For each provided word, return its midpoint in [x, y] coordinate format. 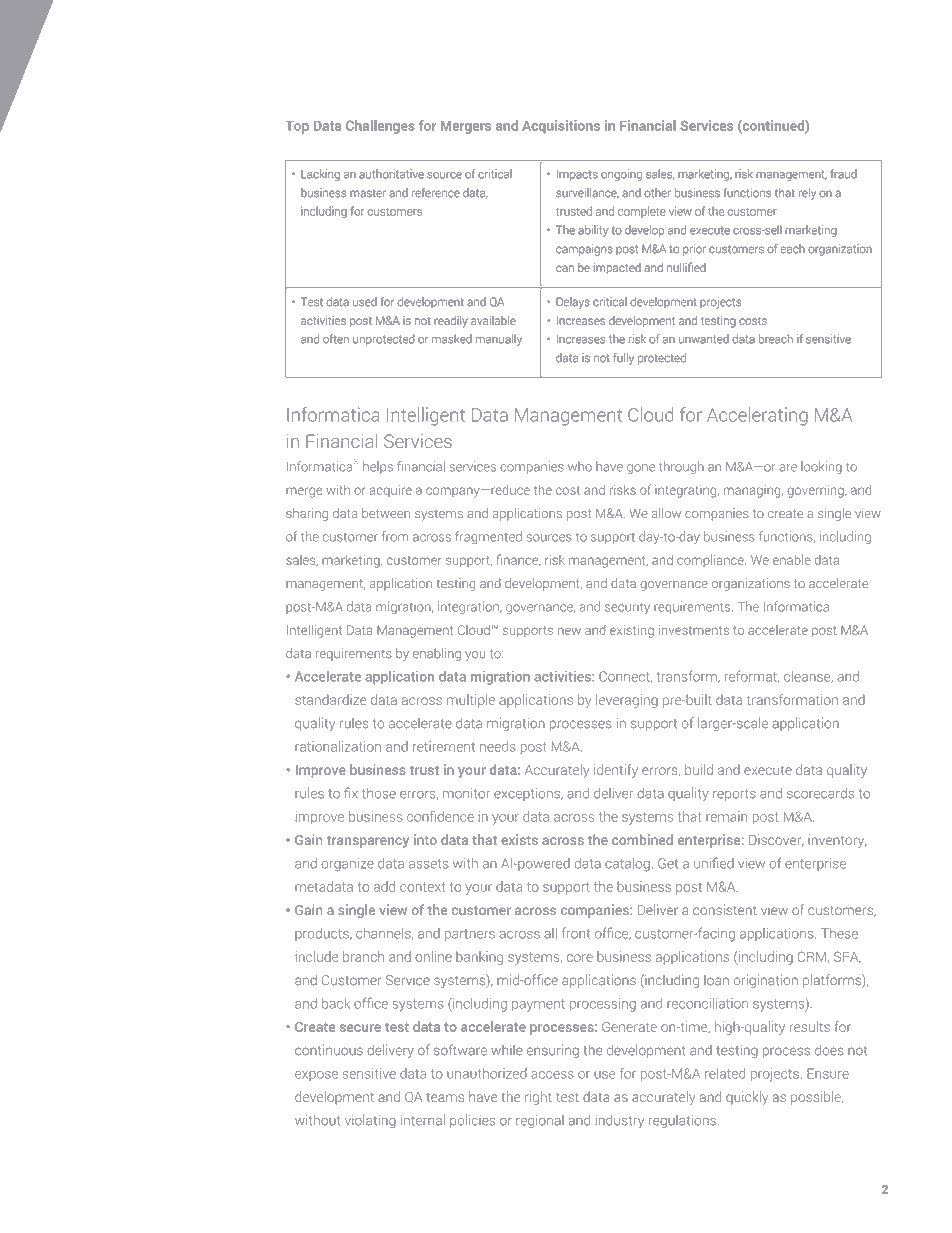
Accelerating [757, 416]
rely [807, 194]
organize [347, 865]
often [336, 339]
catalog [627, 865]
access [552, 1075]
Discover [776, 840]
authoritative [391, 174]
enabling [437, 654]
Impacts [577, 175]
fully [623, 359]
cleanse [808, 677]
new [569, 631]
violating [370, 1121]
